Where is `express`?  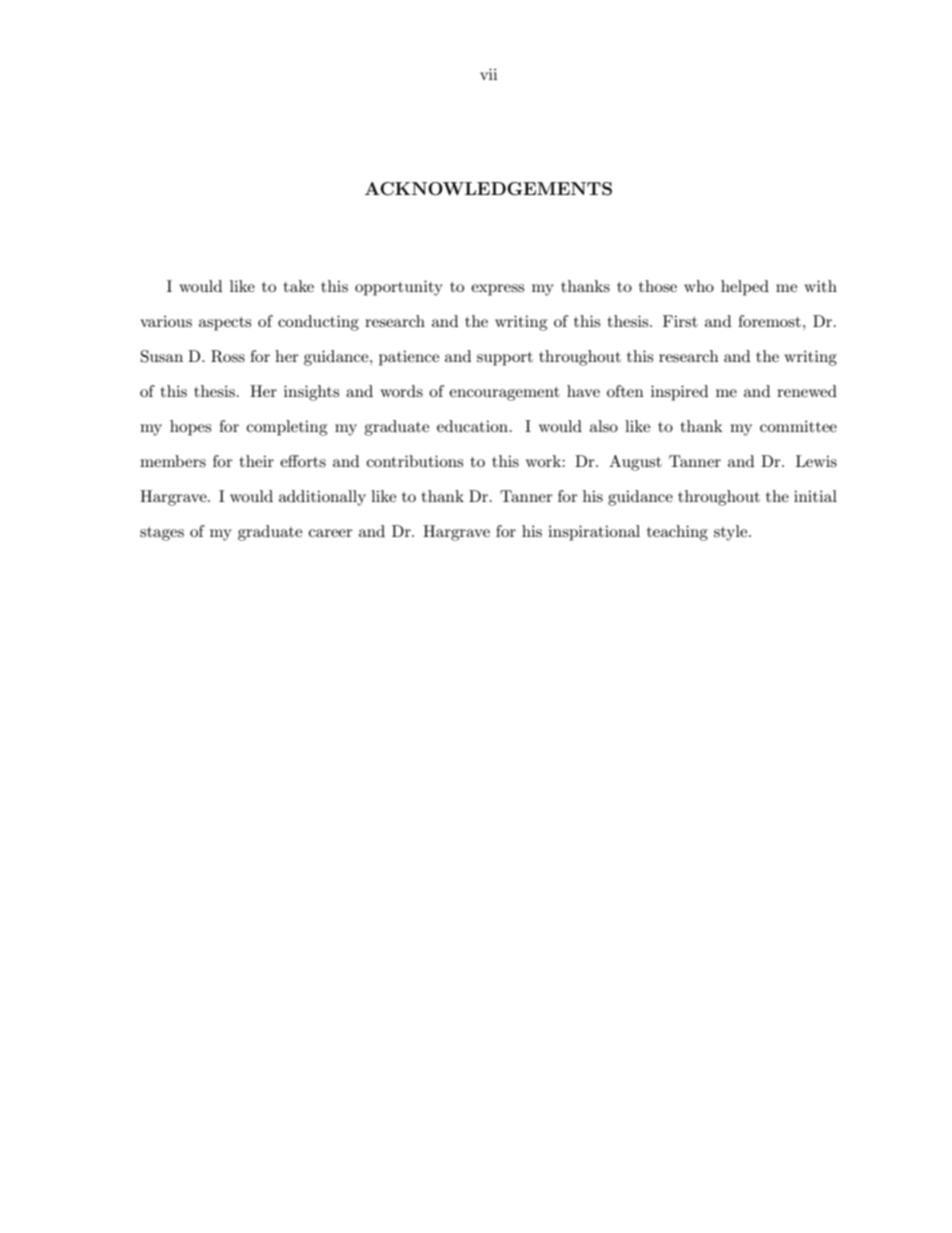
express is located at coordinates (497, 290).
